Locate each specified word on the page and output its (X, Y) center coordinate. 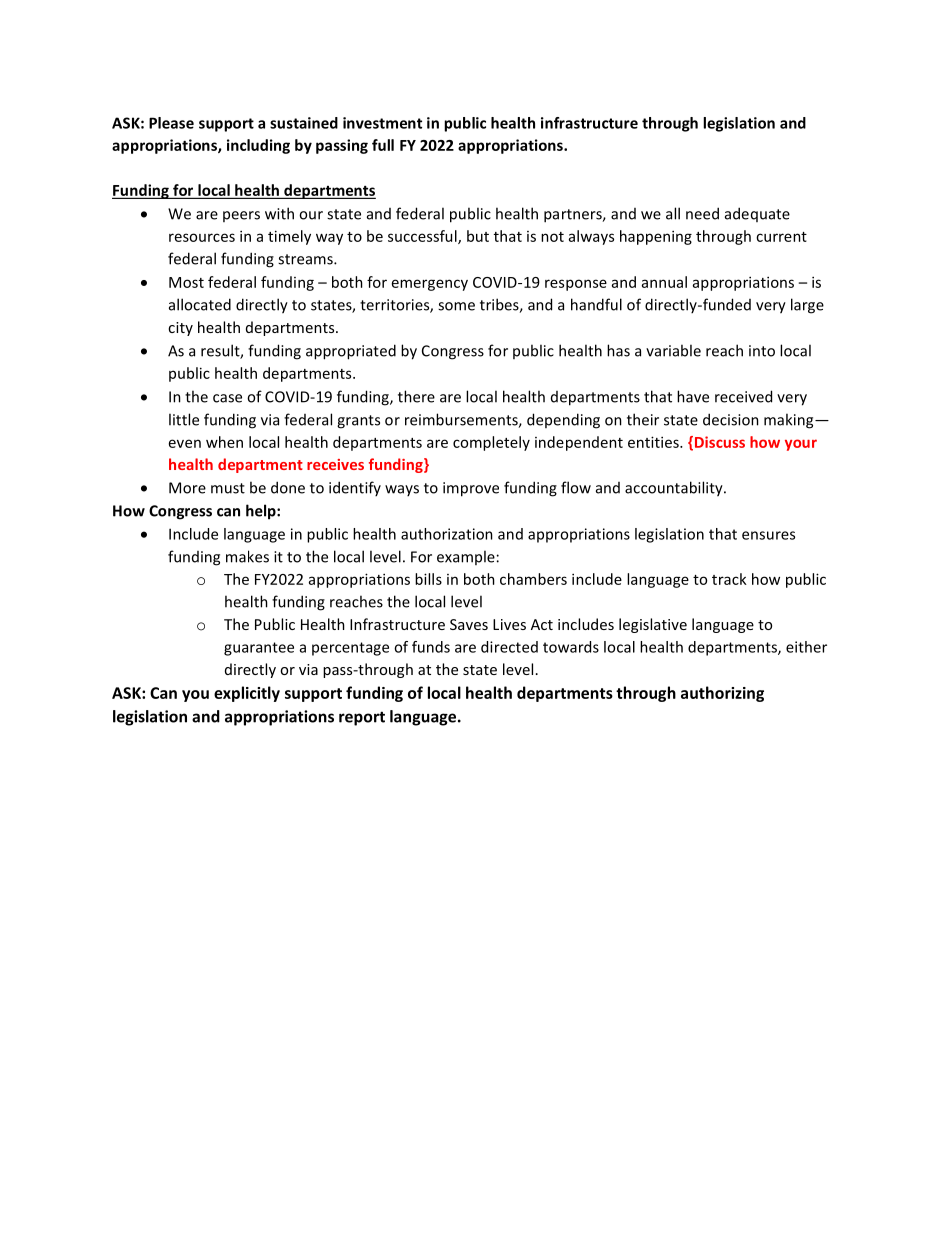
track (729, 579)
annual (664, 282)
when (224, 442)
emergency (430, 285)
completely (491, 443)
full (383, 145)
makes (247, 556)
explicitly (247, 694)
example (466, 557)
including (258, 146)
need (702, 213)
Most (186, 282)
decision (731, 419)
